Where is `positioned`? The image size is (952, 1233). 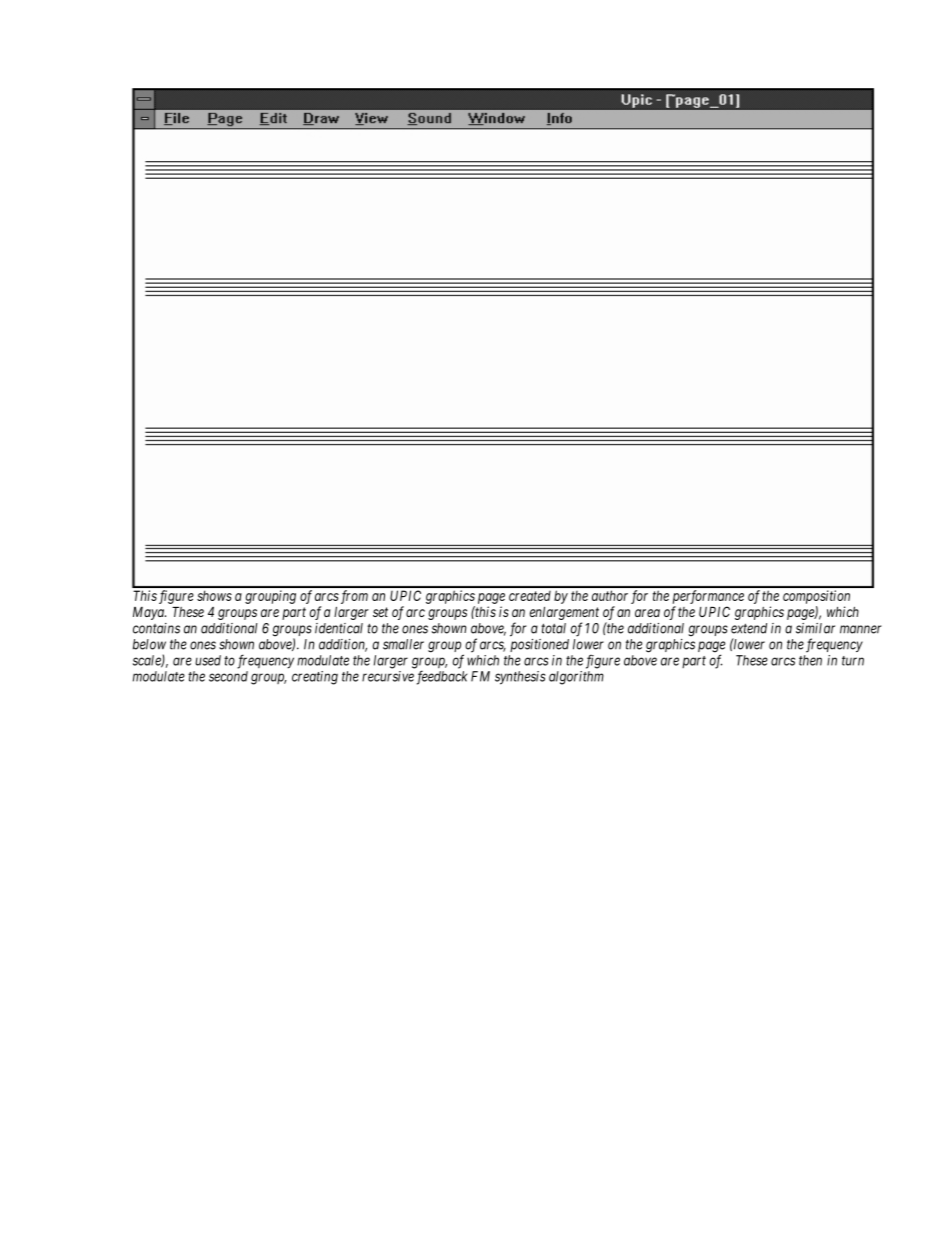 positioned is located at coordinates (539, 645).
